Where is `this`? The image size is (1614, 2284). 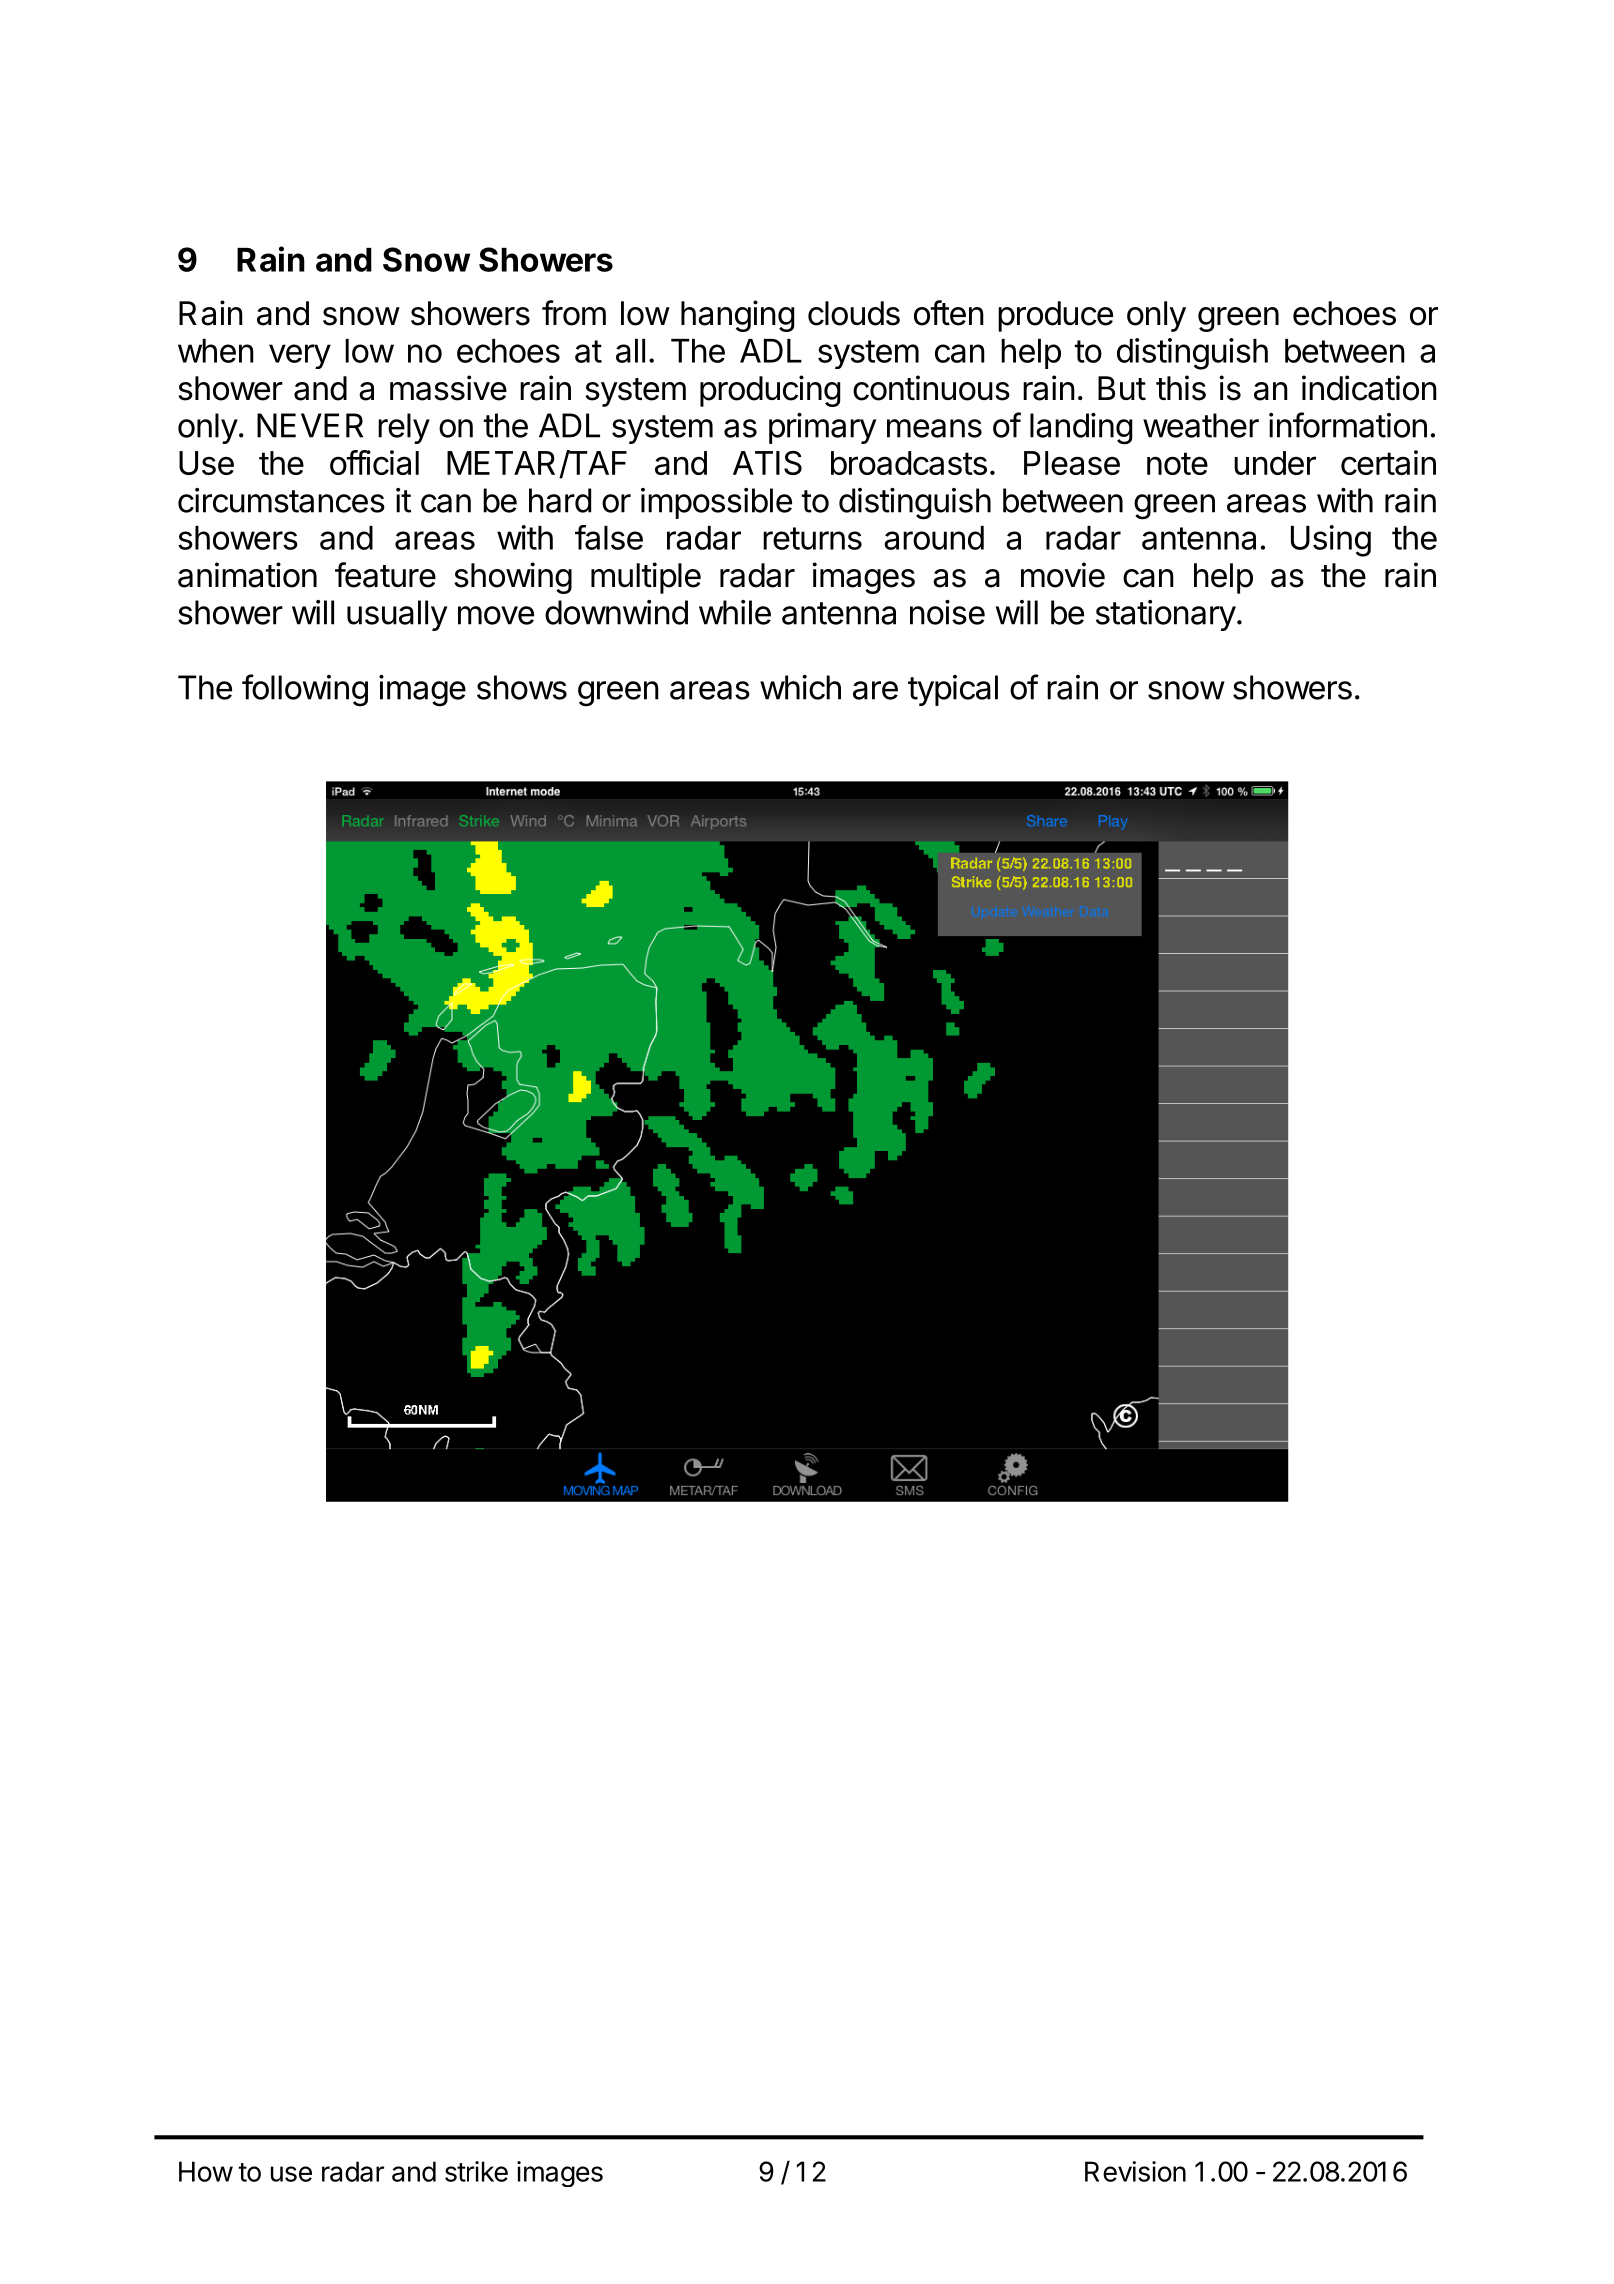 this is located at coordinates (1181, 388).
